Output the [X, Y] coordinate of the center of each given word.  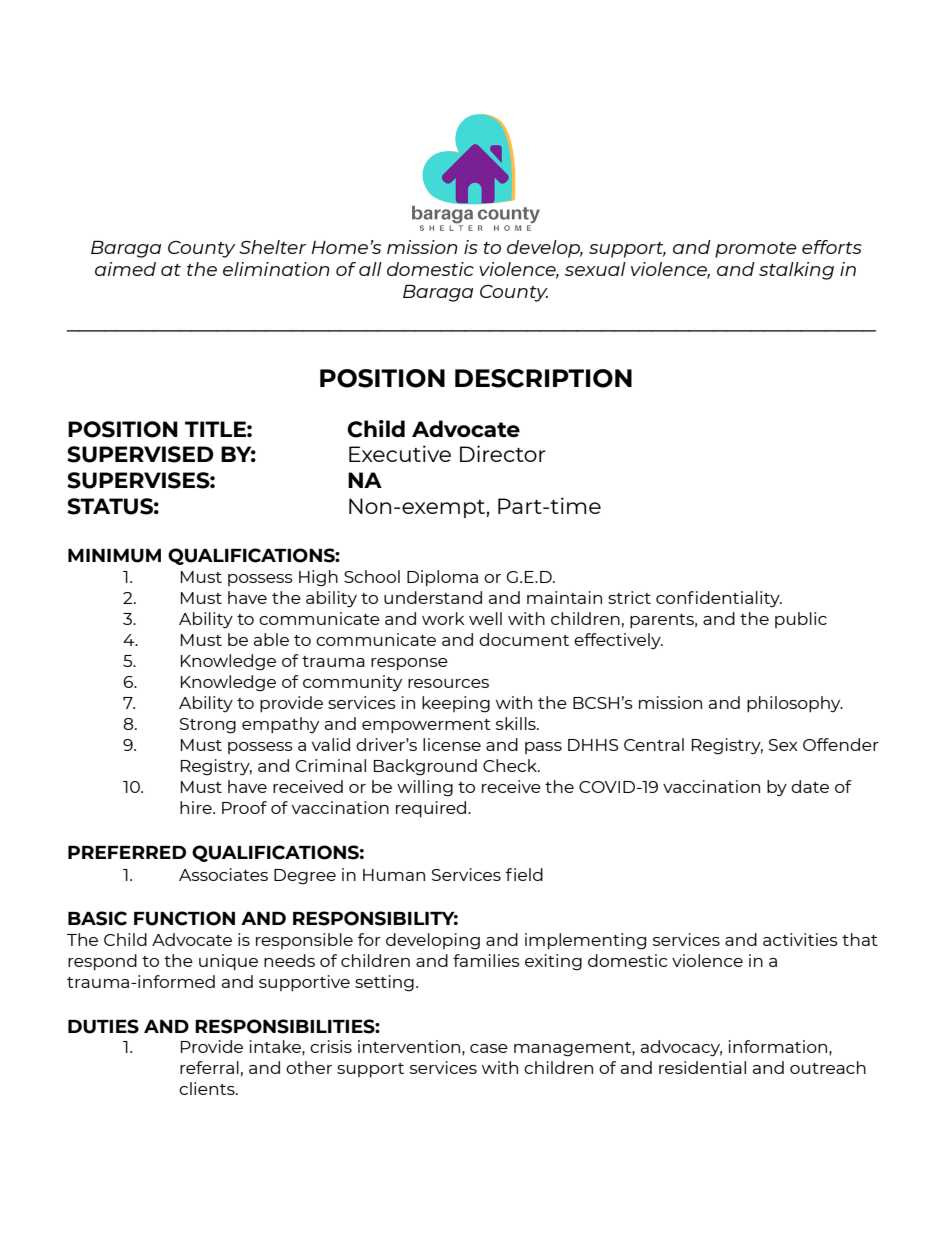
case [489, 1048]
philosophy [795, 704]
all [370, 269]
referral [209, 1067]
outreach [828, 1067]
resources [448, 683]
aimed [125, 269]
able [271, 639]
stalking [796, 271]
